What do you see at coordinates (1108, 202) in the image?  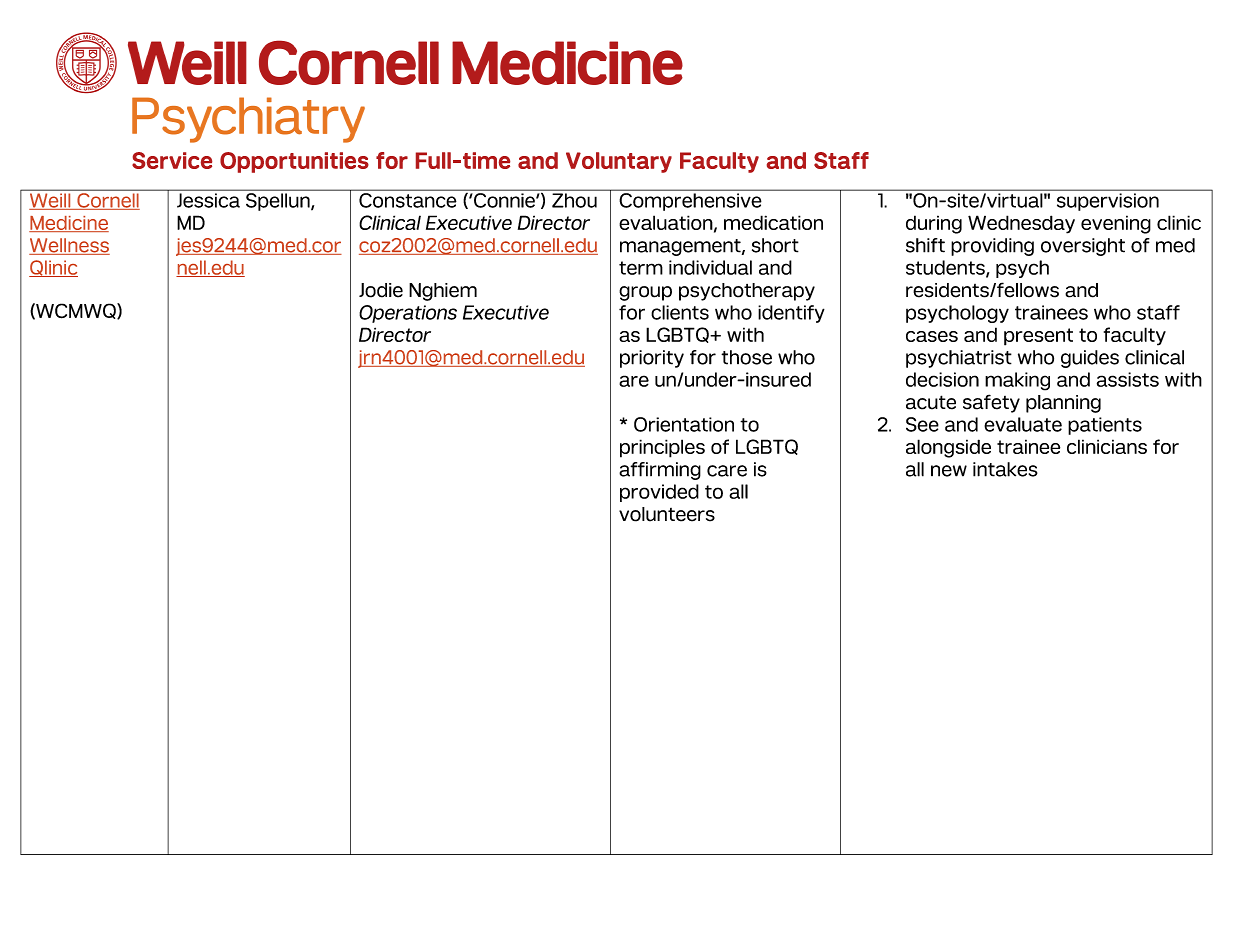 I see `supervision` at bounding box center [1108, 202].
